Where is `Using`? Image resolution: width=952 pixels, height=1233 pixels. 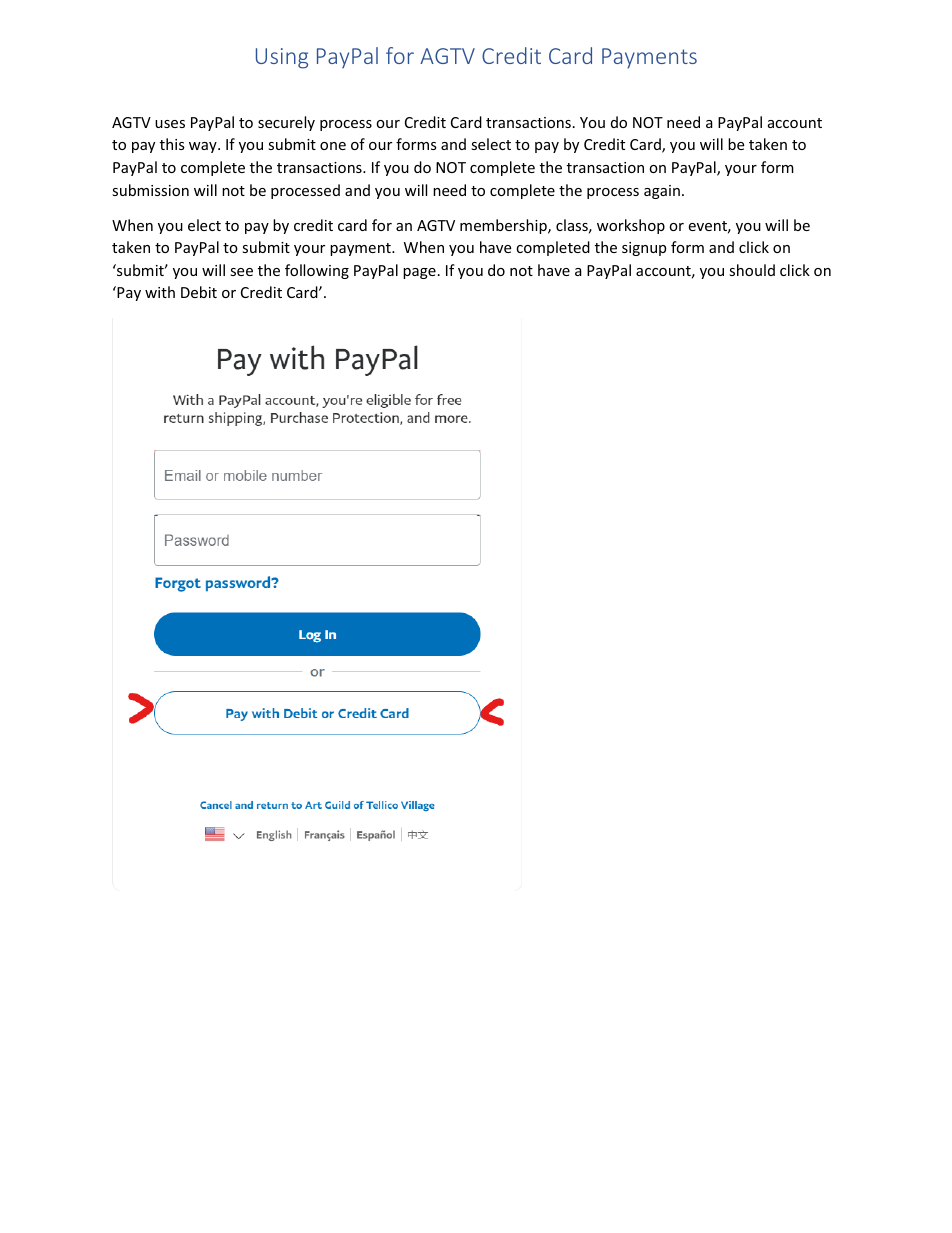
Using is located at coordinates (282, 58).
